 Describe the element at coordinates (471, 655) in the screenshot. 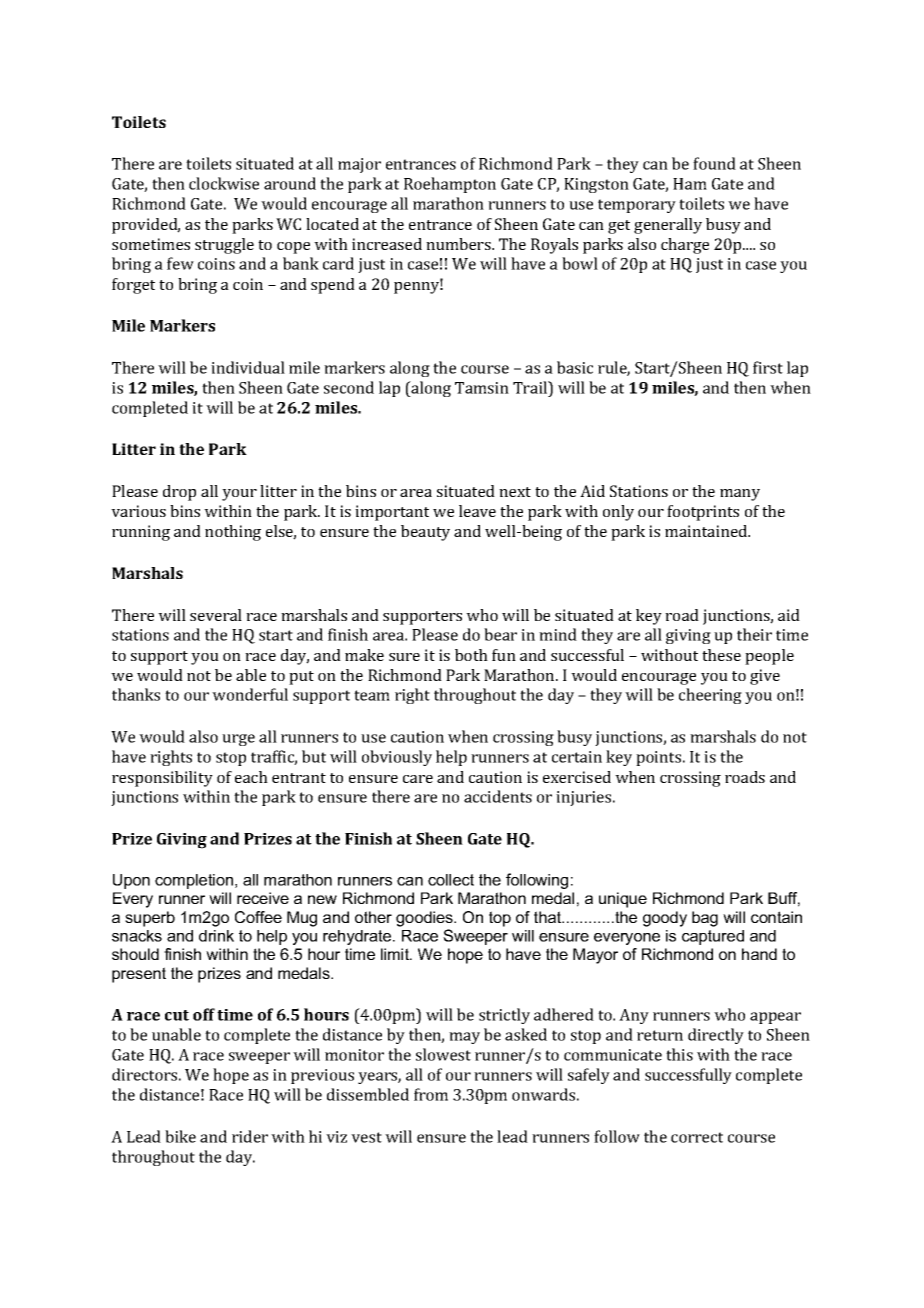

I see `both` at that location.
